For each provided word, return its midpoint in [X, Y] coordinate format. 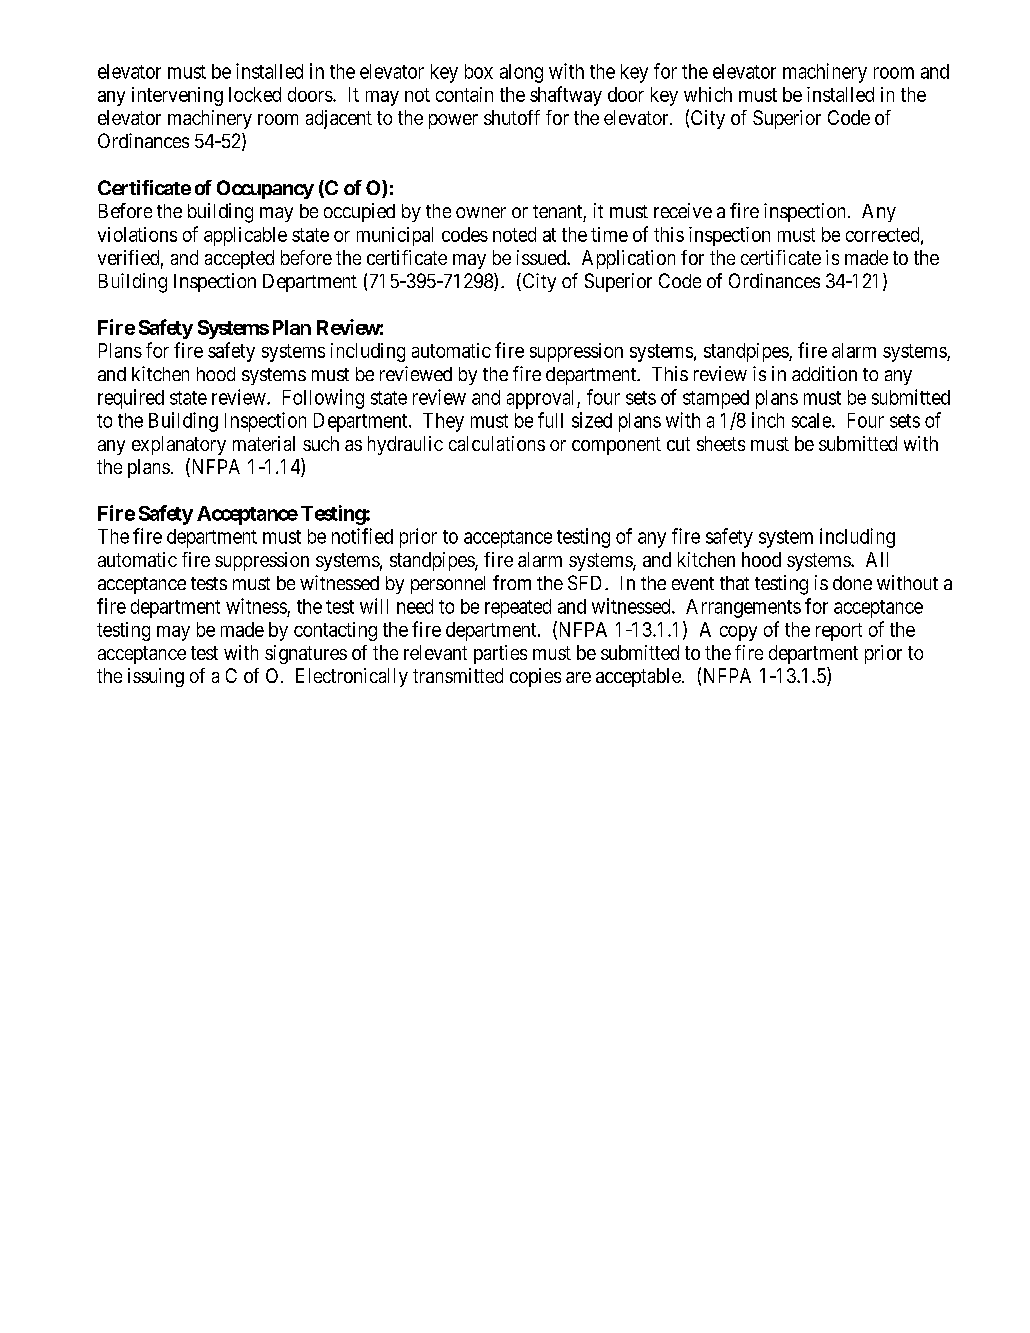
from [512, 582]
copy [738, 633]
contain [464, 94]
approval [542, 399]
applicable [245, 236]
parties [500, 654]
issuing [156, 677]
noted [514, 234]
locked [255, 94]
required [131, 399]
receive [683, 210]
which [708, 94]
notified [362, 536]
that [734, 583]
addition [824, 373]
